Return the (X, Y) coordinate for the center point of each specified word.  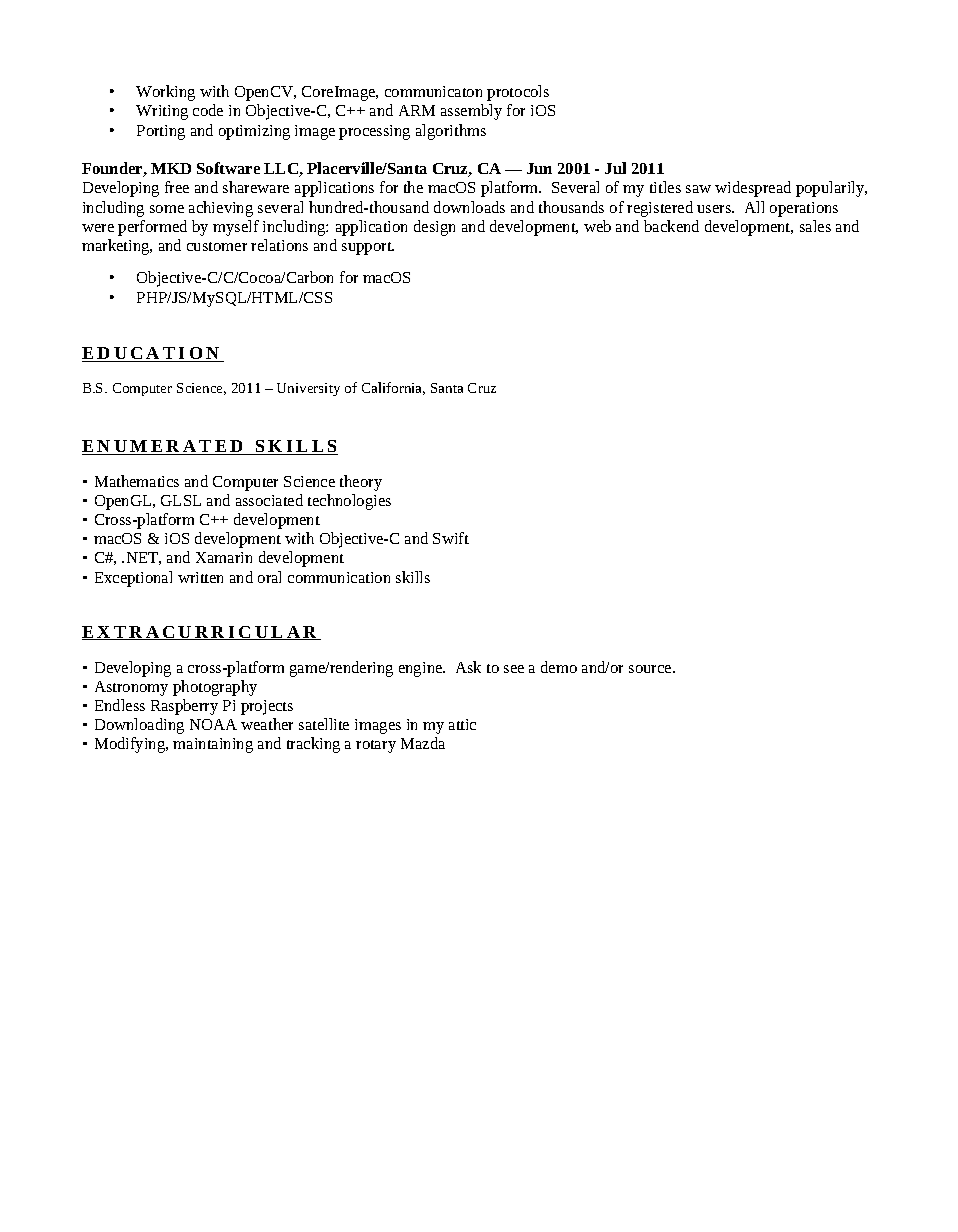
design (434, 228)
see (514, 669)
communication (339, 577)
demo (559, 667)
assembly (471, 112)
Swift (451, 538)
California (393, 388)
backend (671, 226)
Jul (615, 168)
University (308, 389)
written (200, 577)
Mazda (423, 743)
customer (217, 246)
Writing (162, 112)
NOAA (213, 724)
